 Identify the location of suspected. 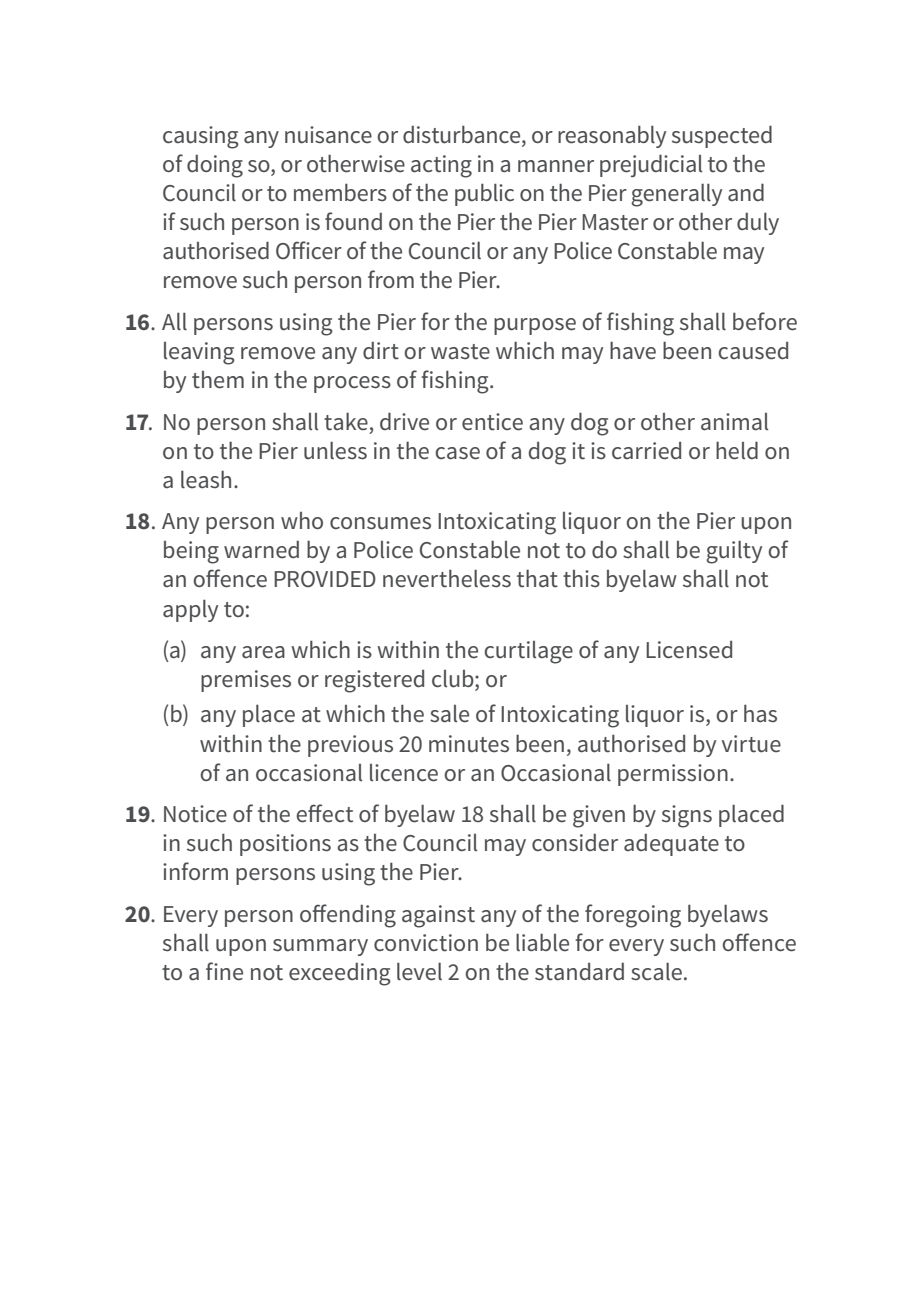
(722, 136).
